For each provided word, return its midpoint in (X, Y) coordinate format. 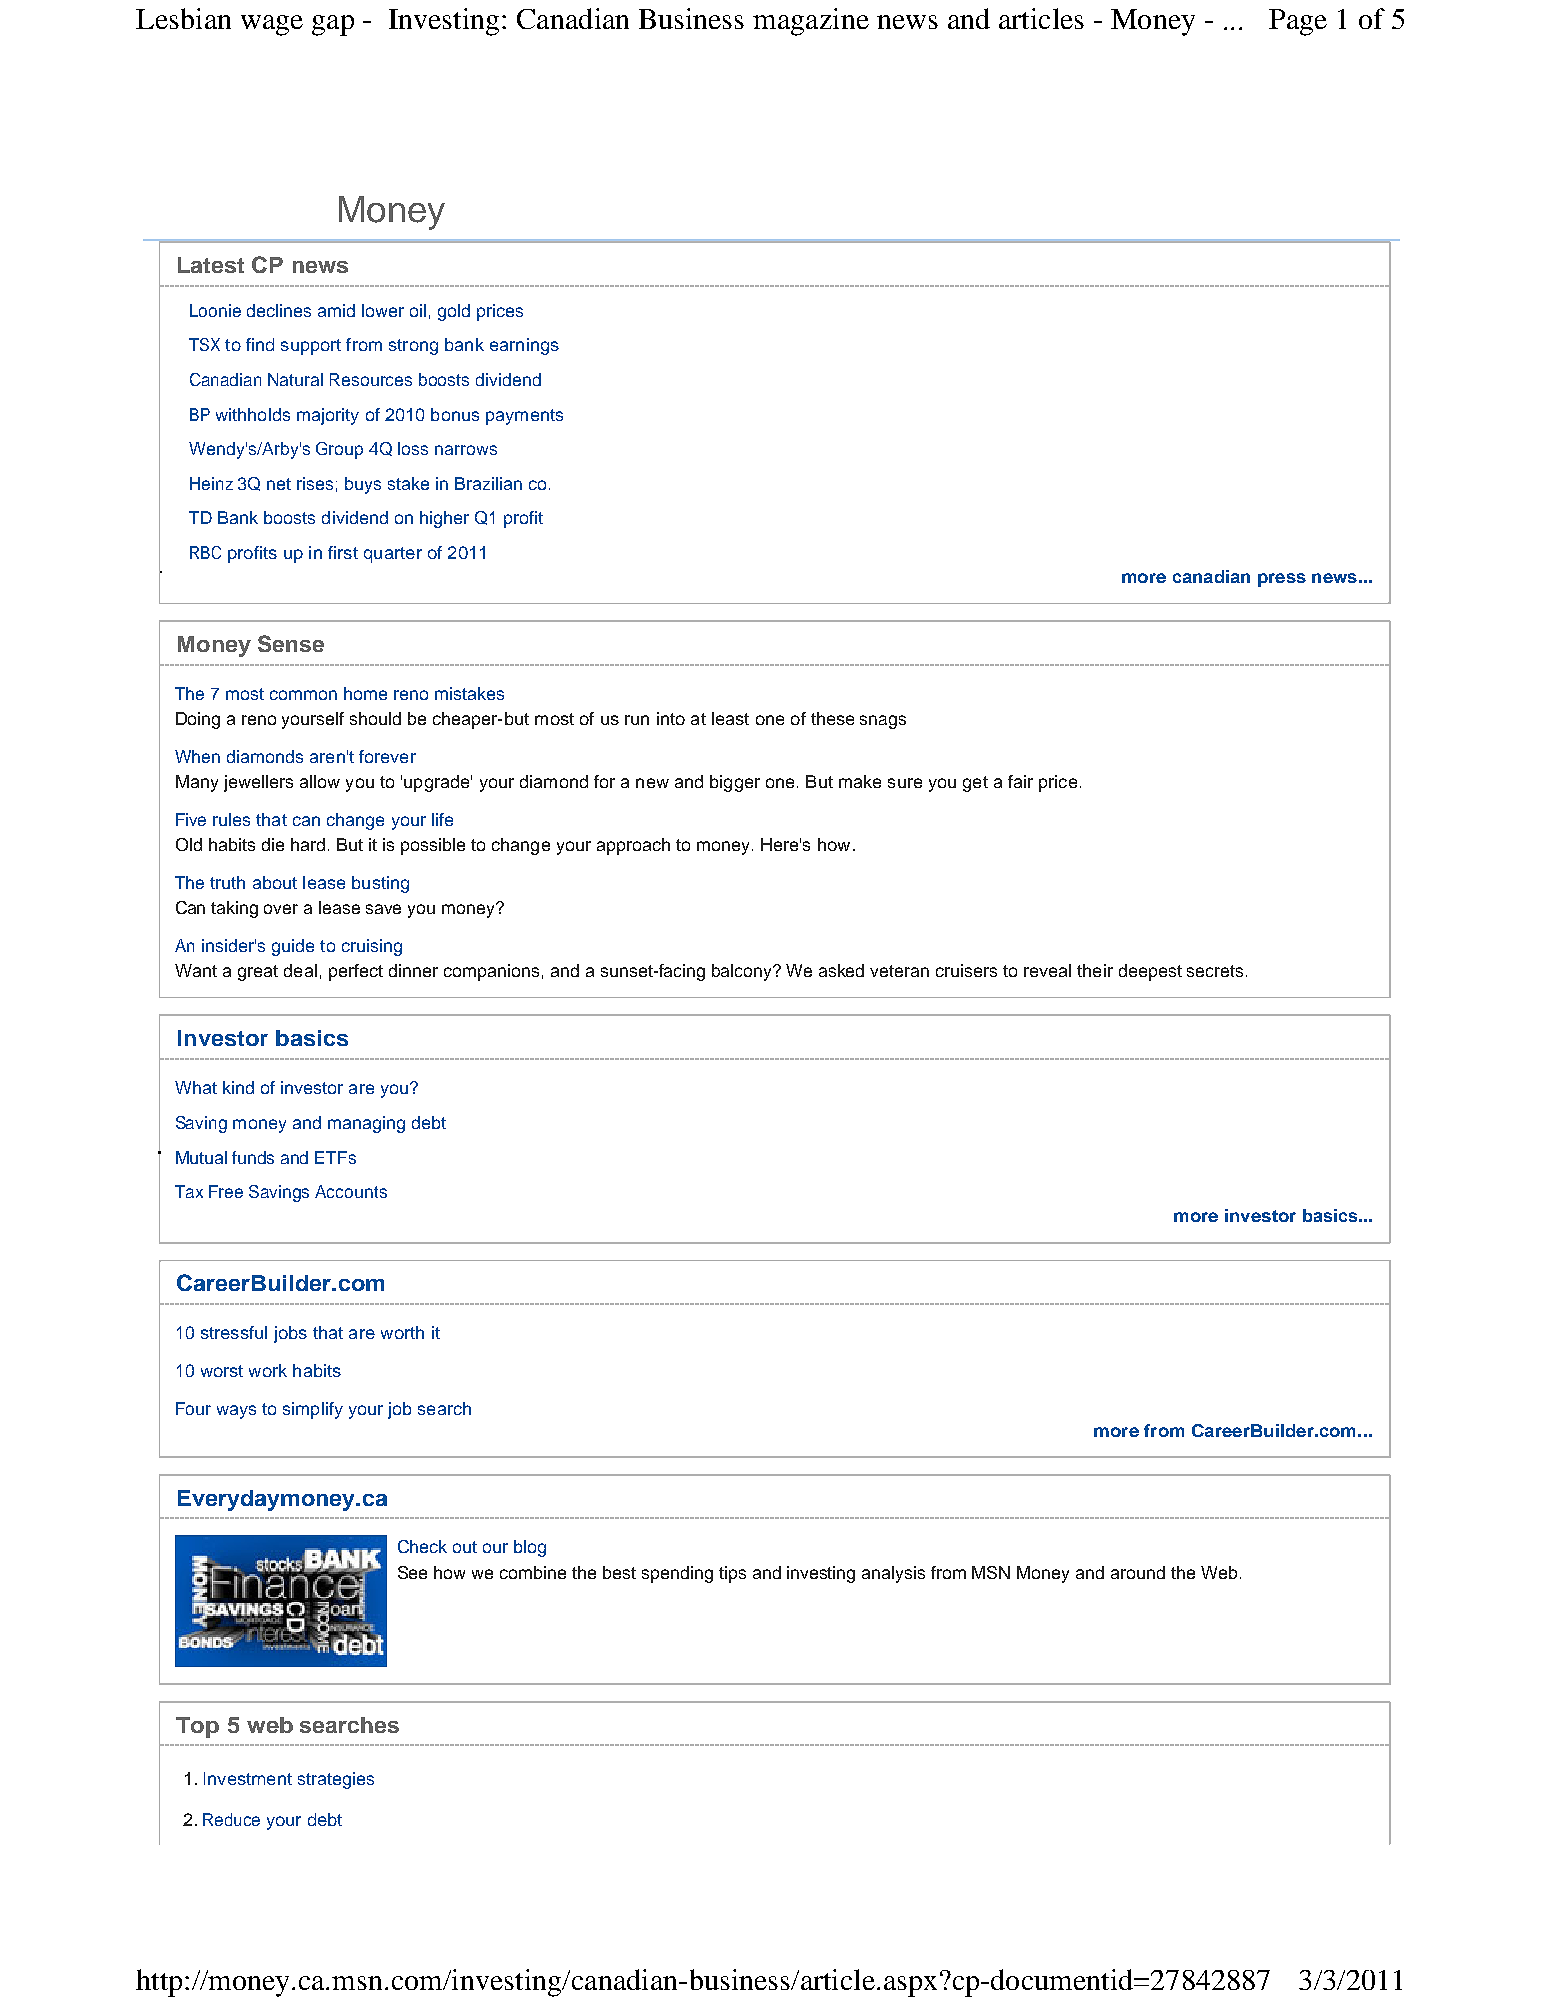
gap (333, 25)
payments (524, 417)
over (281, 909)
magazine (811, 22)
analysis (893, 1574)
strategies (336, 1780)
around (1138, 1572)
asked (841, 970)
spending (677, 1574)
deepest (1150, 972)
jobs (290, 1334)
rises (315, 483)
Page (1298, 22)
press (1282, 580)
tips (732, 1574)
